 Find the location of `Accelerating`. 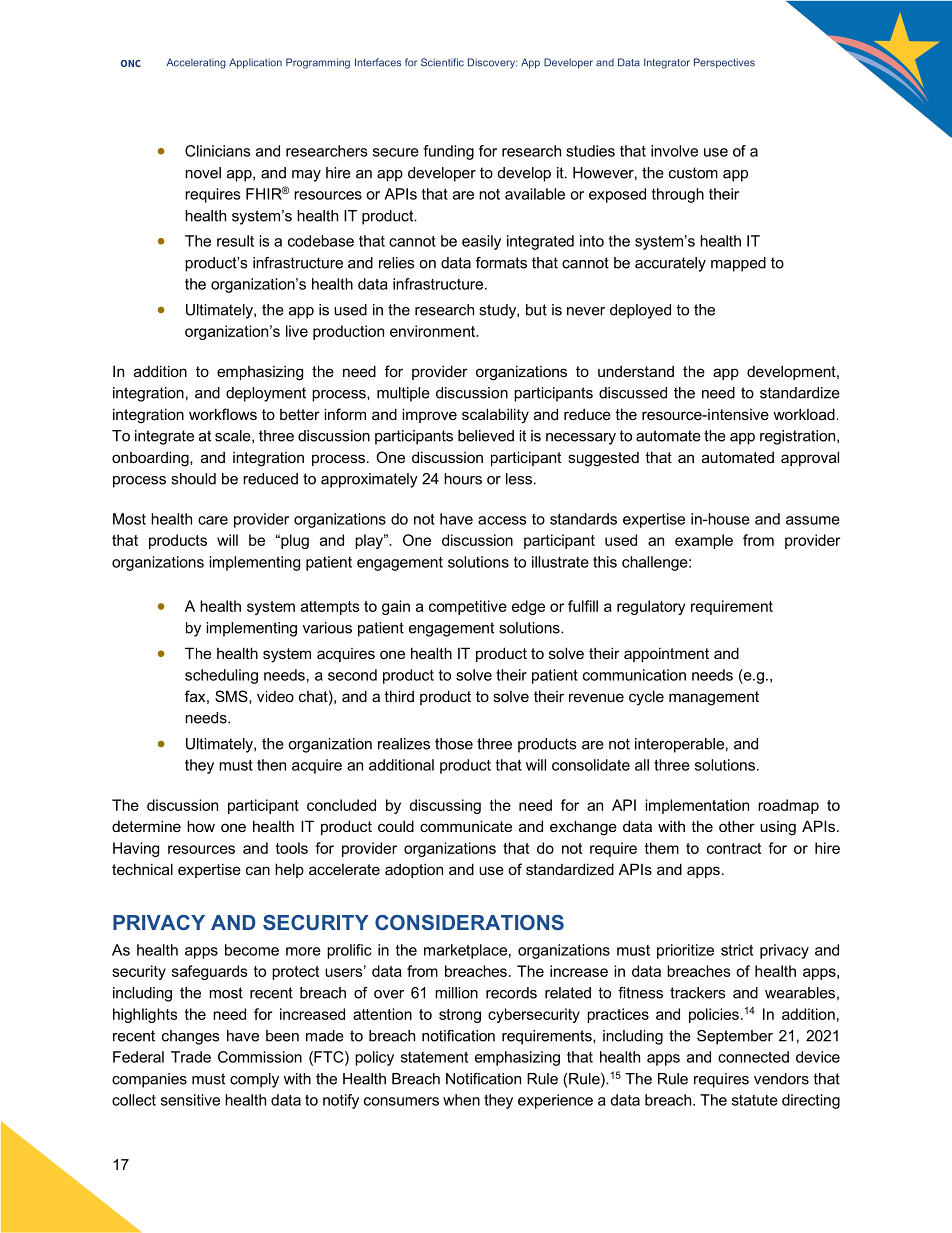

Accelerating is located at coordinates (196, 63).
